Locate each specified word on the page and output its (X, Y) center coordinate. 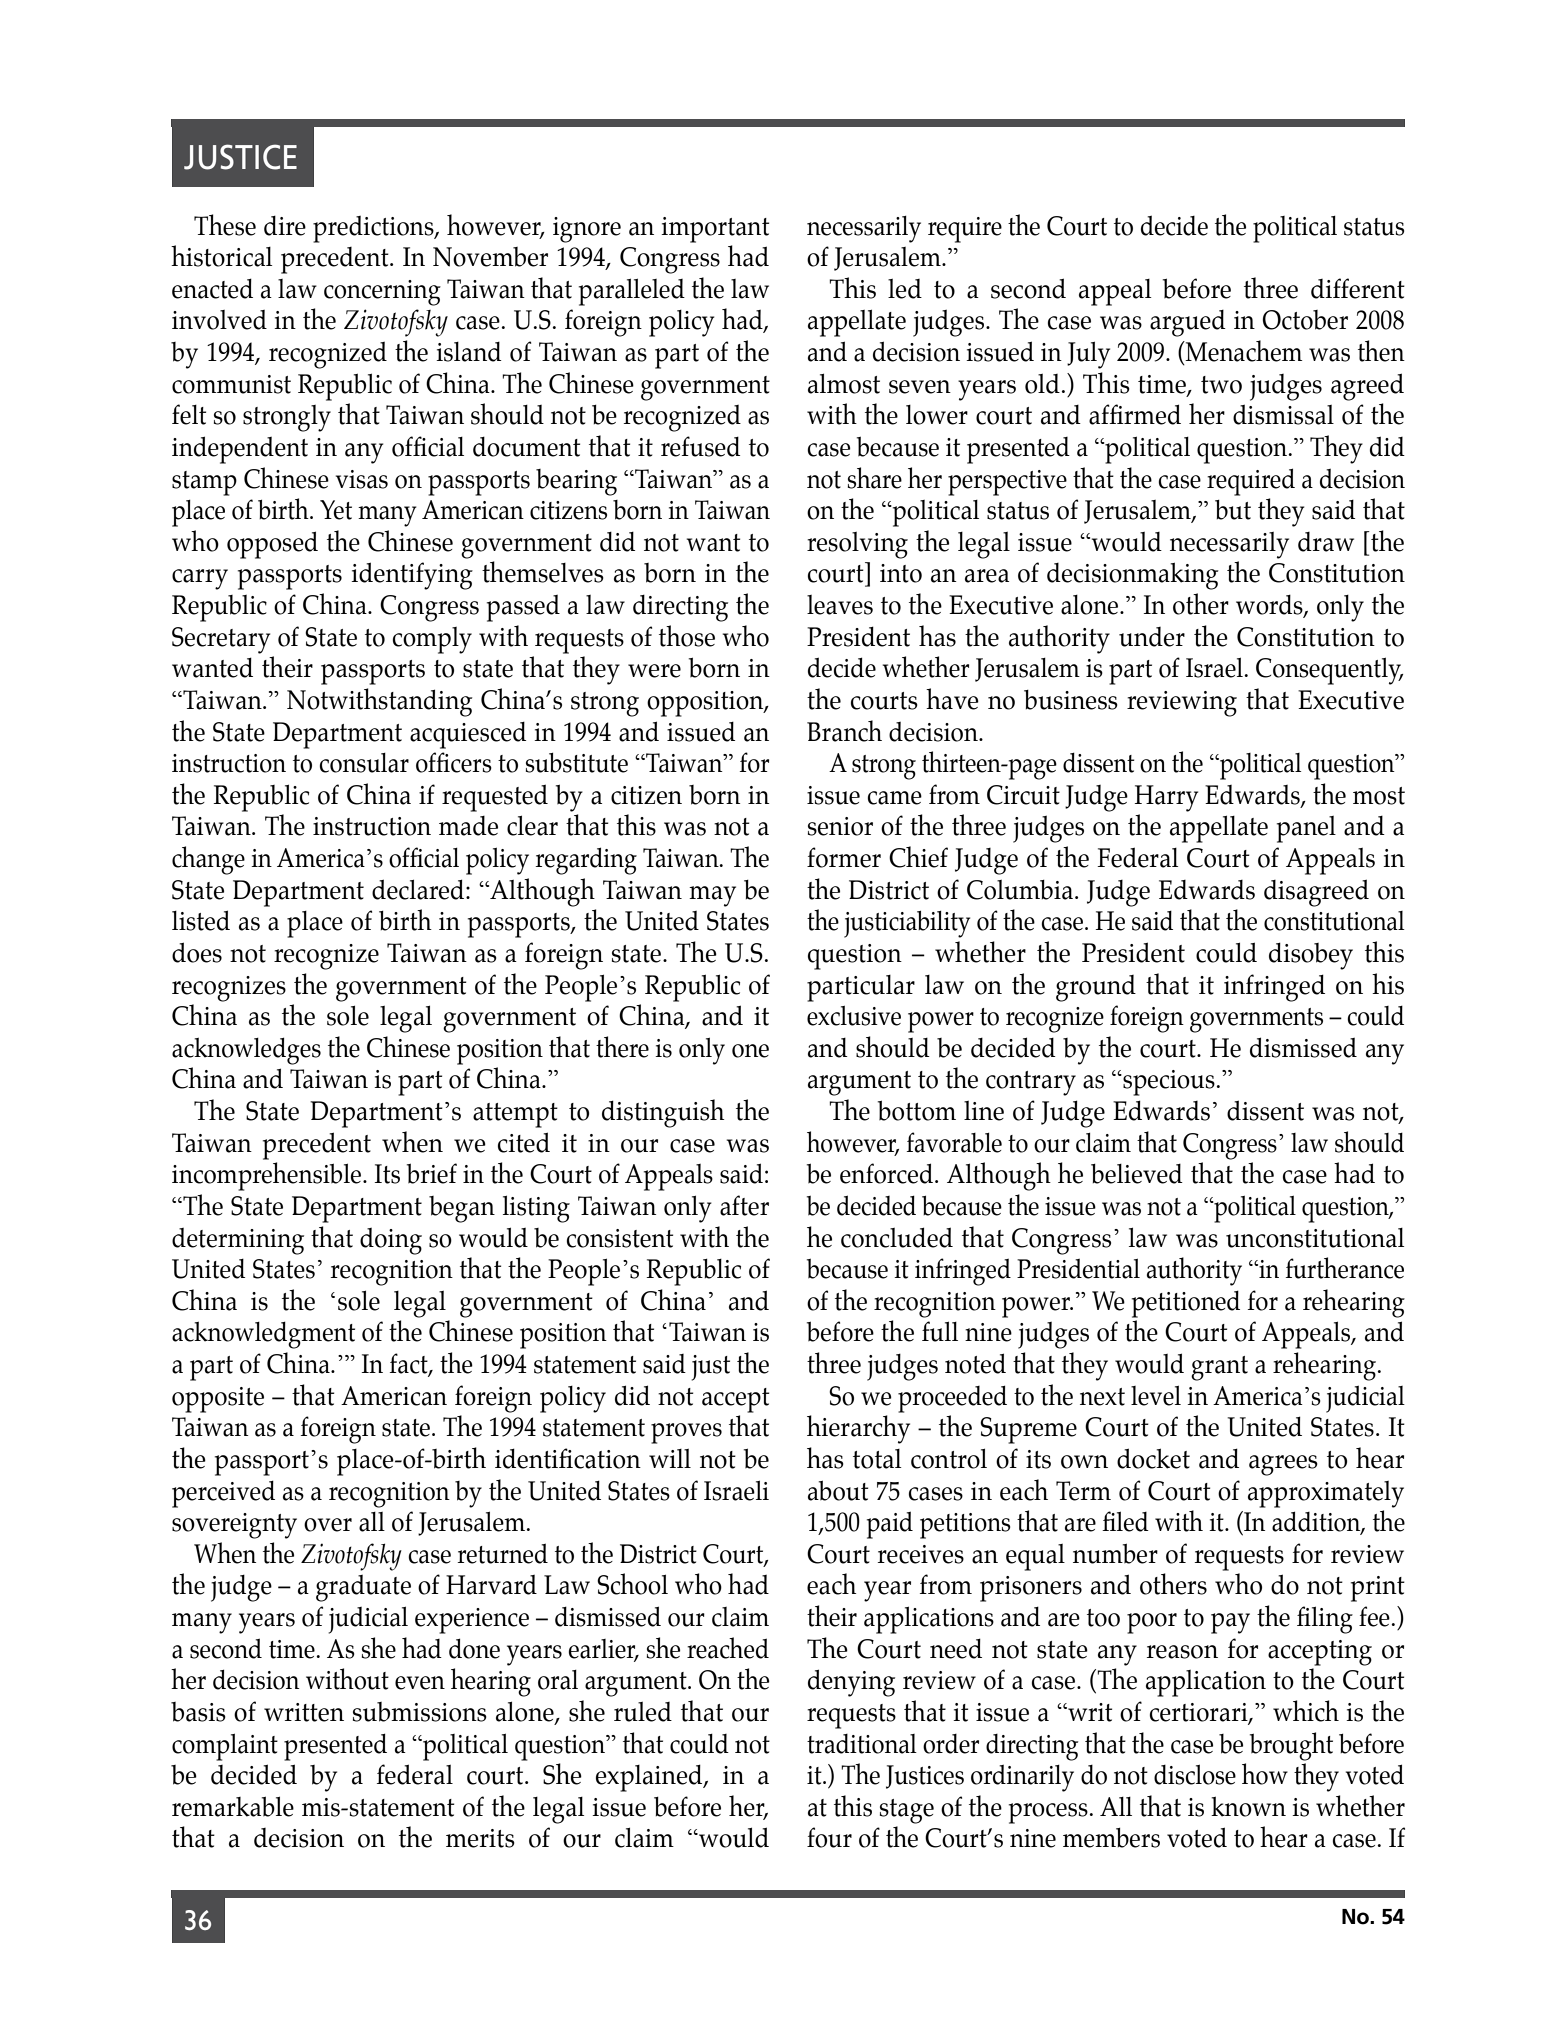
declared (419, 889)
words (1270, 606)
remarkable (233, 1806)
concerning (382, 293)
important (715, 230)
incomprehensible (268, 1176)
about (838, 1490)
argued (1188, 323)
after (744, 1205)
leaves (840, 605)
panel (1306, 829)
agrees (1283, 1465)
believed (1137, 1174)
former (844, 857)
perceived (223, 1494)
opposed (272, 545)
